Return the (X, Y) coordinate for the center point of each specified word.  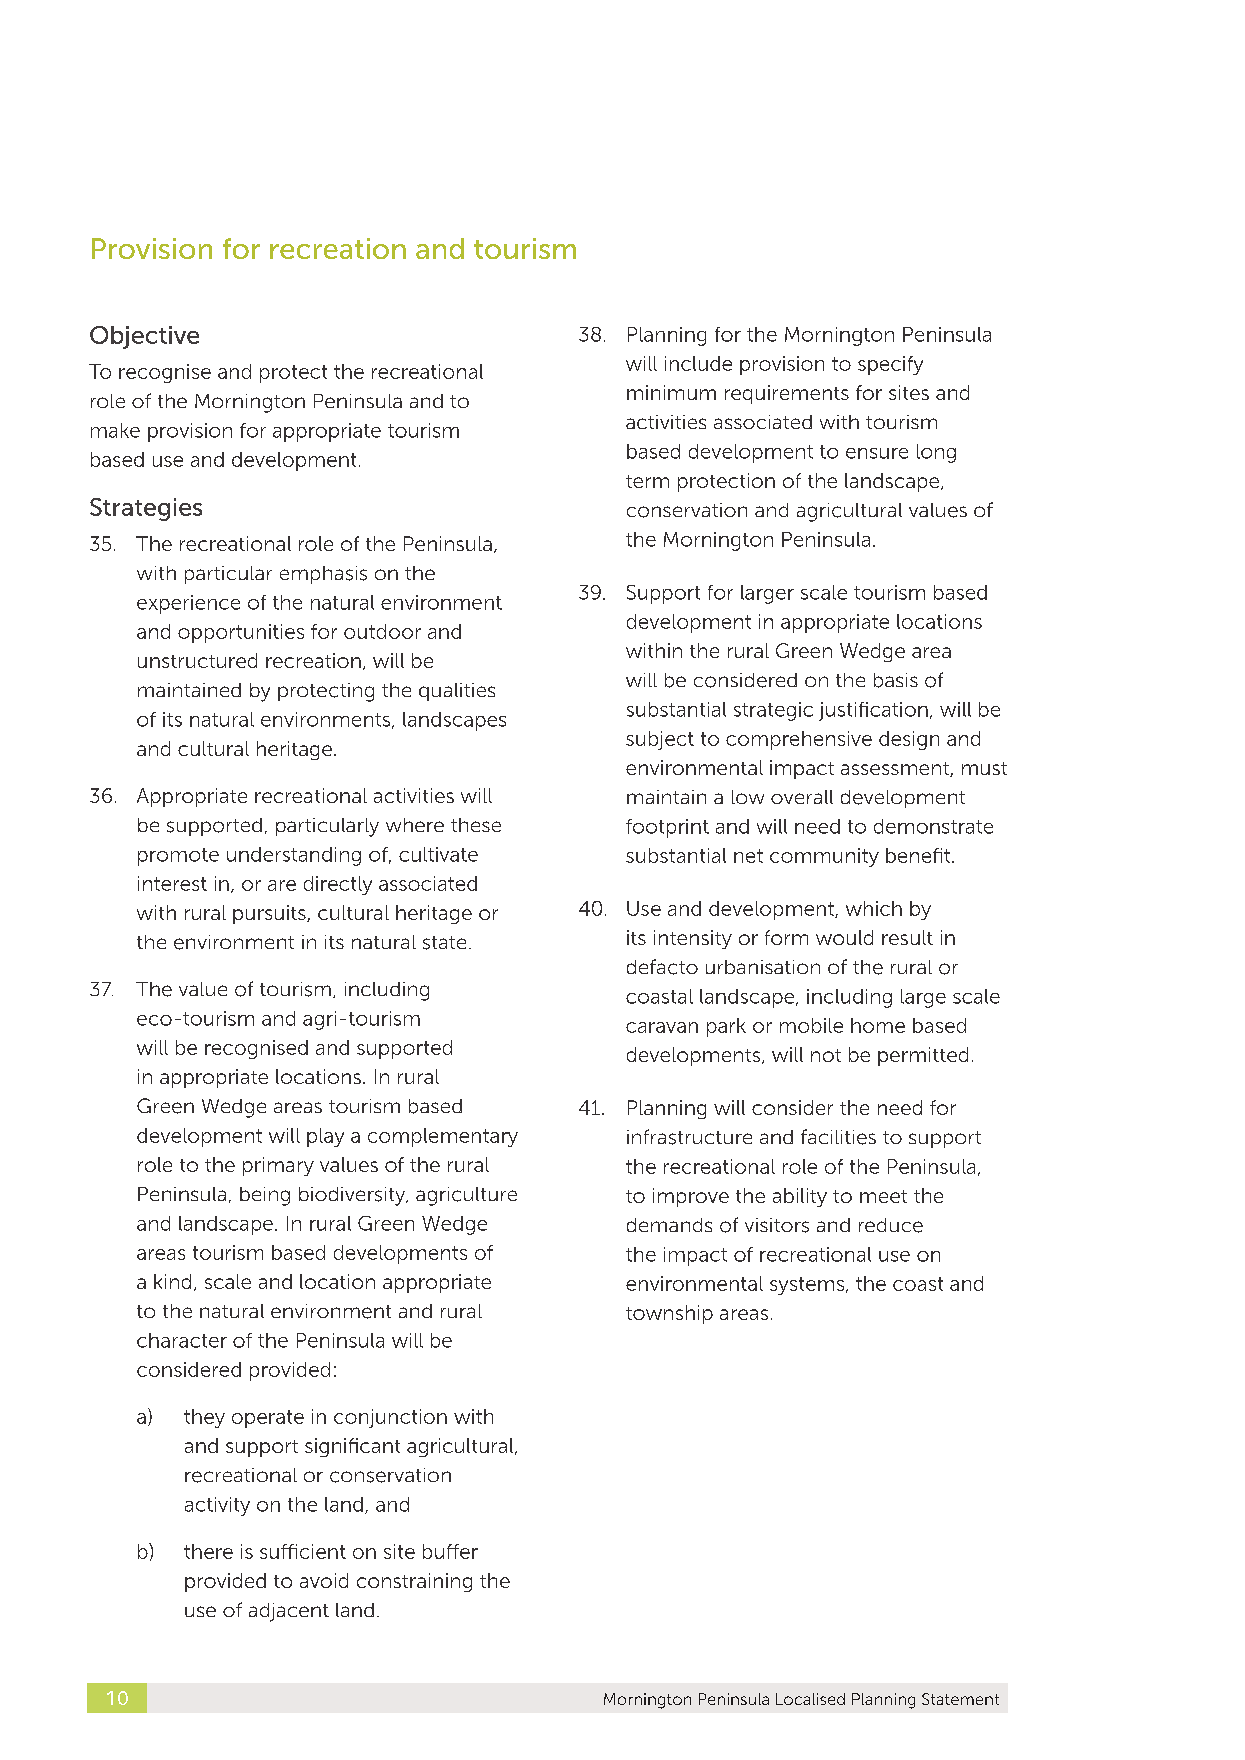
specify (890, 365)
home (878, 1025)
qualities (457, 692)
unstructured (197, 660)
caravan (662, 1027)
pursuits (270, 914)
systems (807, 1286)
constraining (414, 1582)
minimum (671, 392)
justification (873, 711)
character (182, 1340)
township (669, 1314)
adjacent (289, 1612)
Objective (144, 337)
